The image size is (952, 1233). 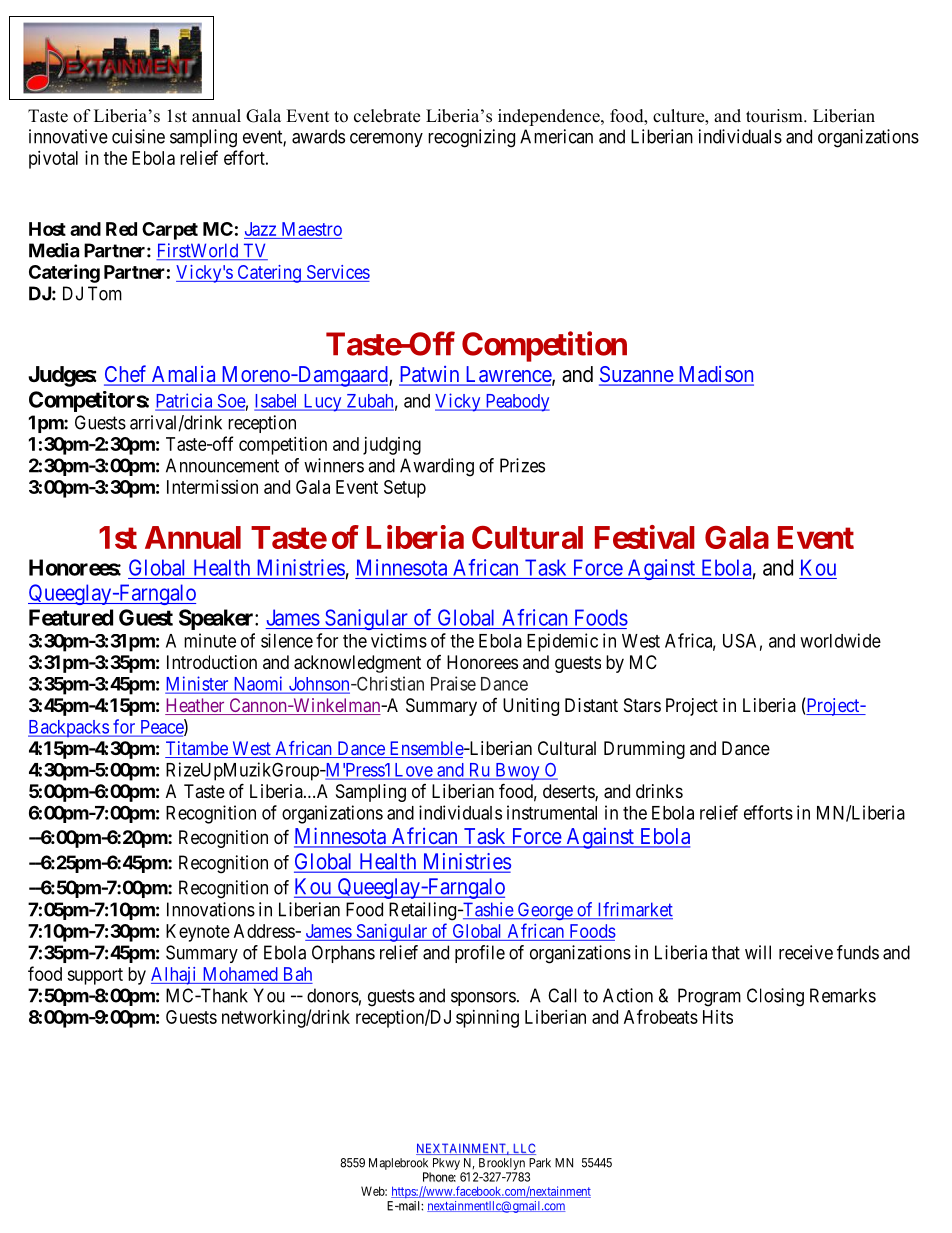 What do you see at coordinates (269, 995) in the screenshot?
I see `You` at bounding box center [269, 995].
